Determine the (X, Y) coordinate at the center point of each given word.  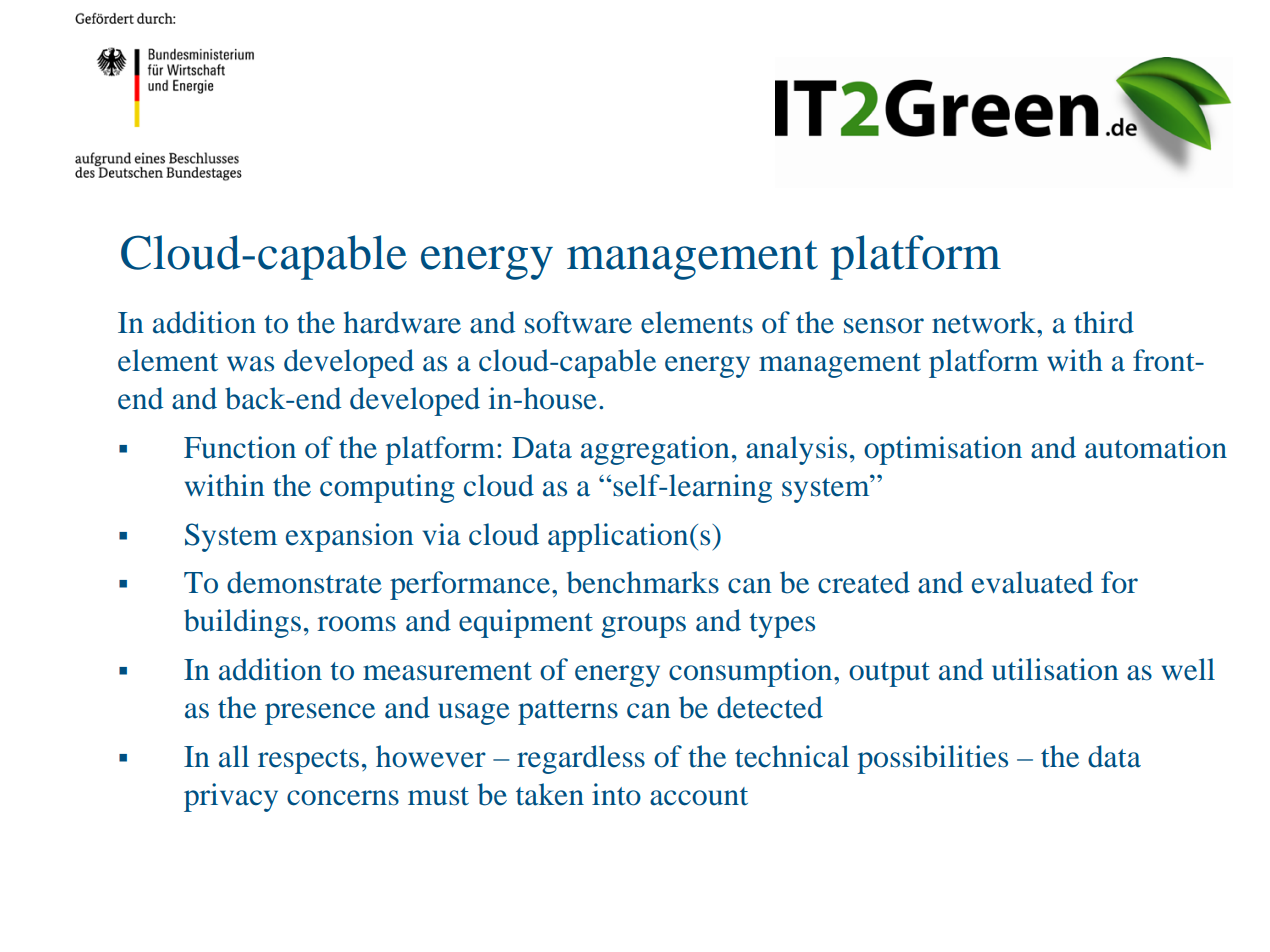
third (1104, 322)
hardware (402, 322)
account (699, 796)
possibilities (932, 759)
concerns (343, 798)
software (578, 322)
